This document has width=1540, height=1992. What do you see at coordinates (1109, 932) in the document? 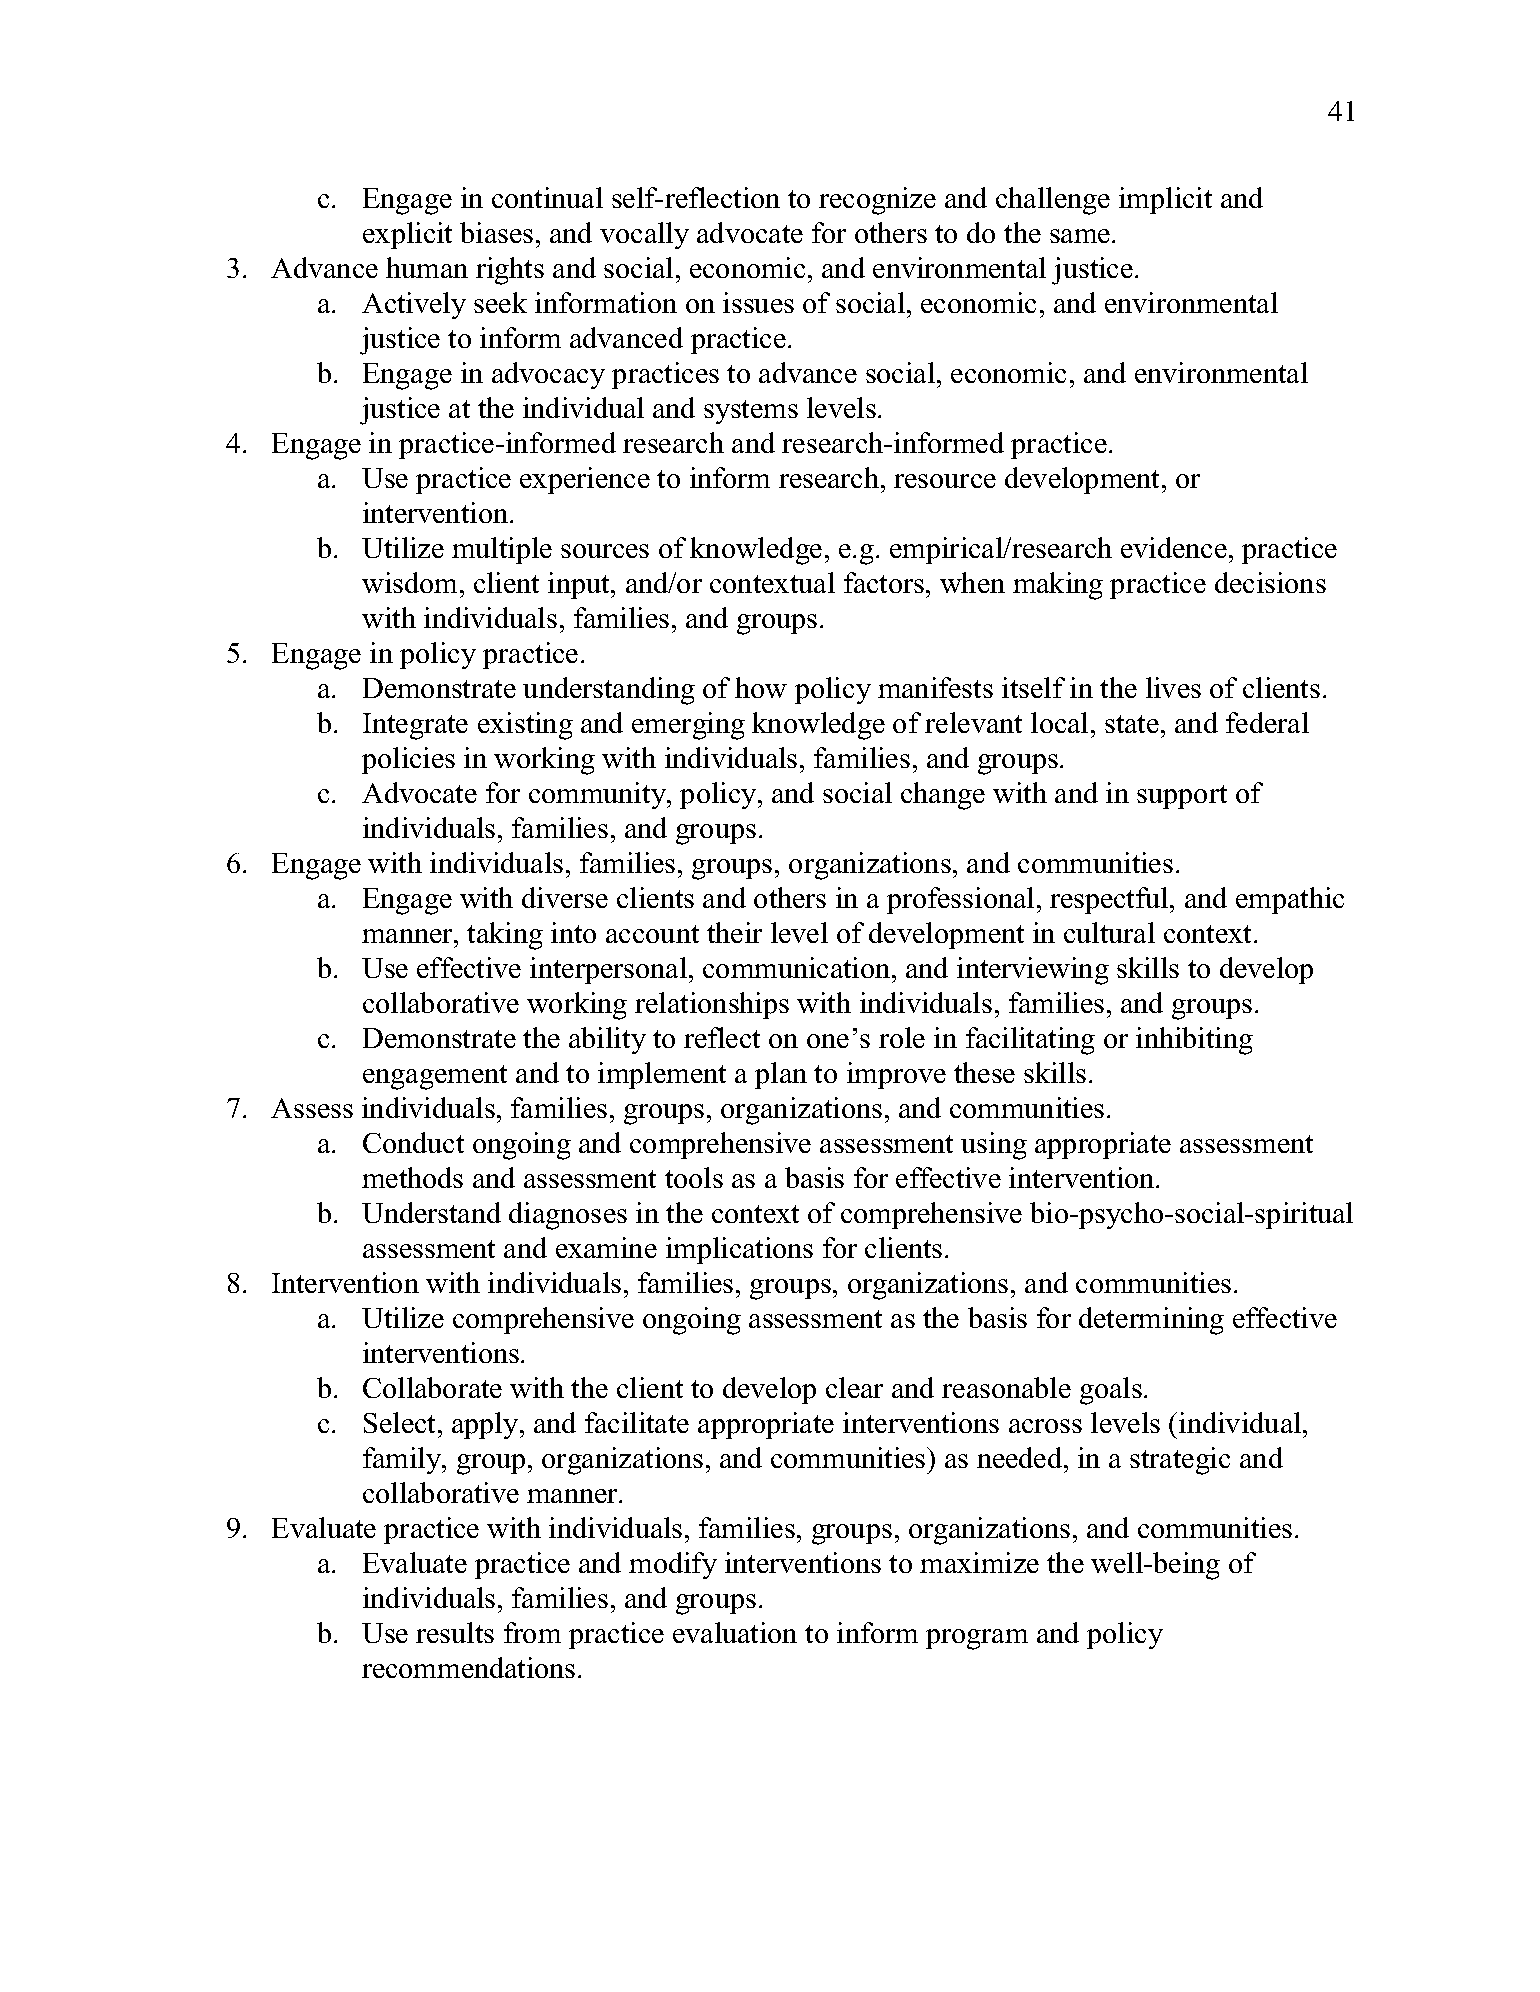
I see `cultural` at bounding box center [1109, 932].
